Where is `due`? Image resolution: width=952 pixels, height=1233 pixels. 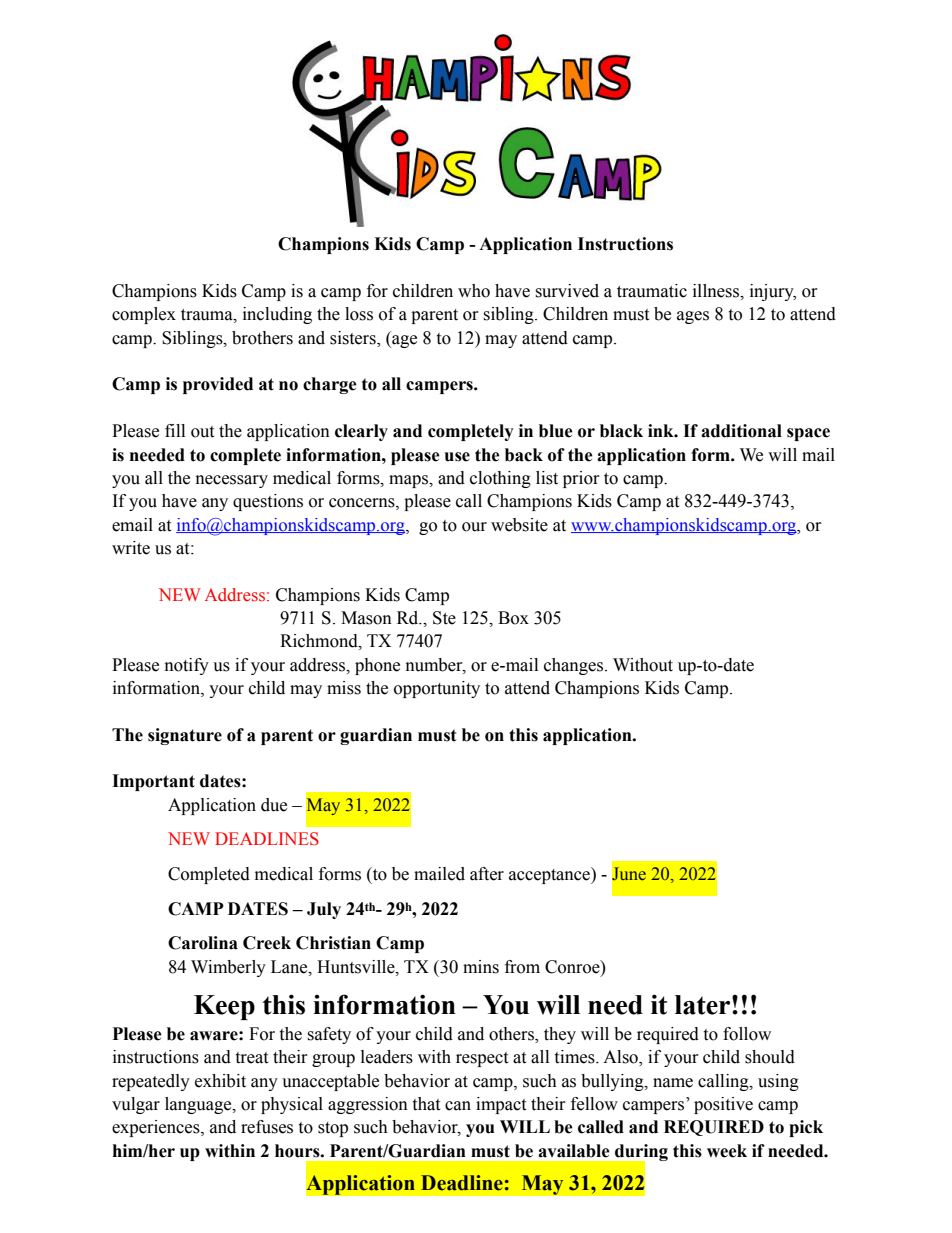 due is located at coordinates (274, 805).
